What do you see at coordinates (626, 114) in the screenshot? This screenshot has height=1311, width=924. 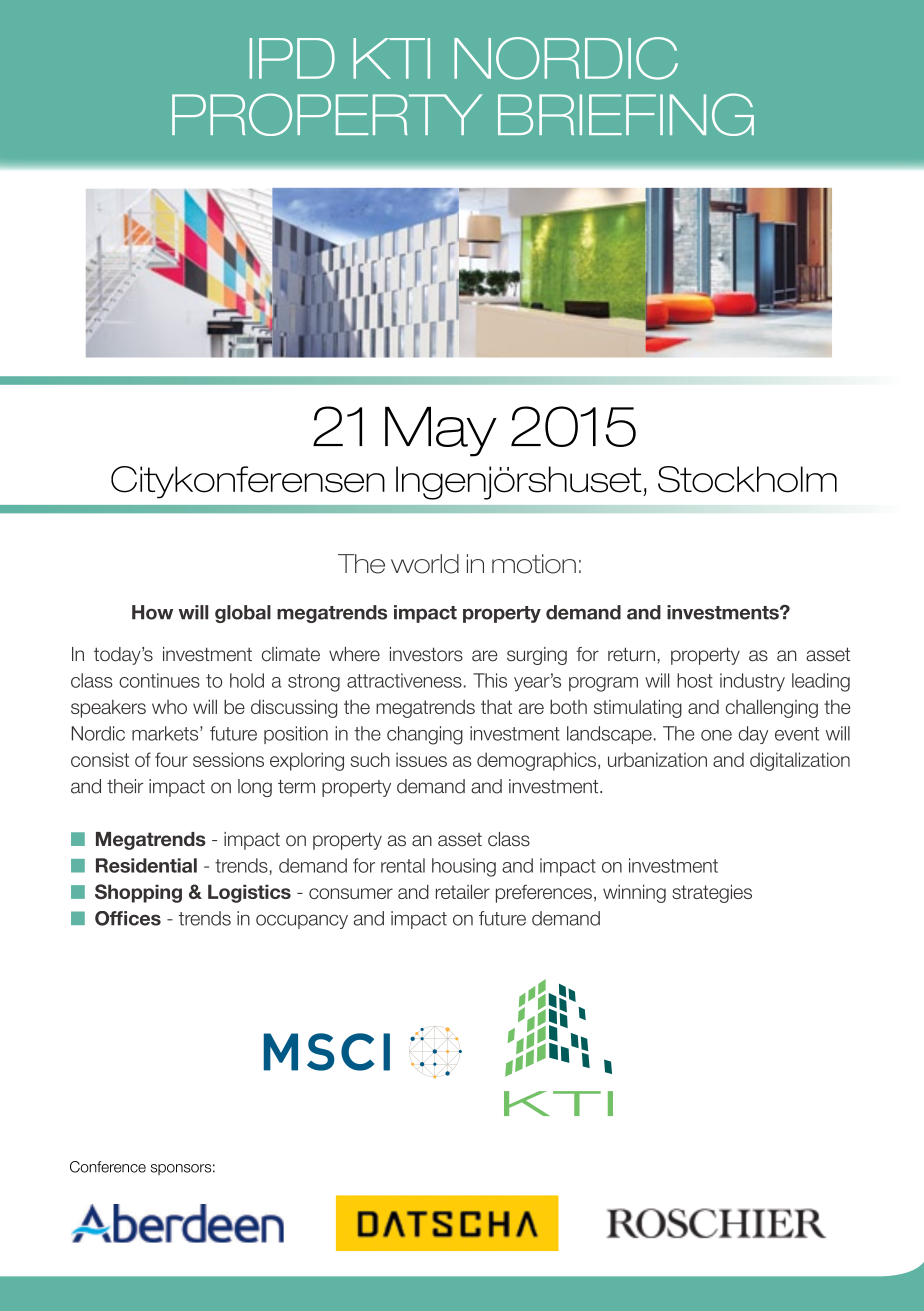 I see `BRIEFING` at bounding box center [626, 114].
